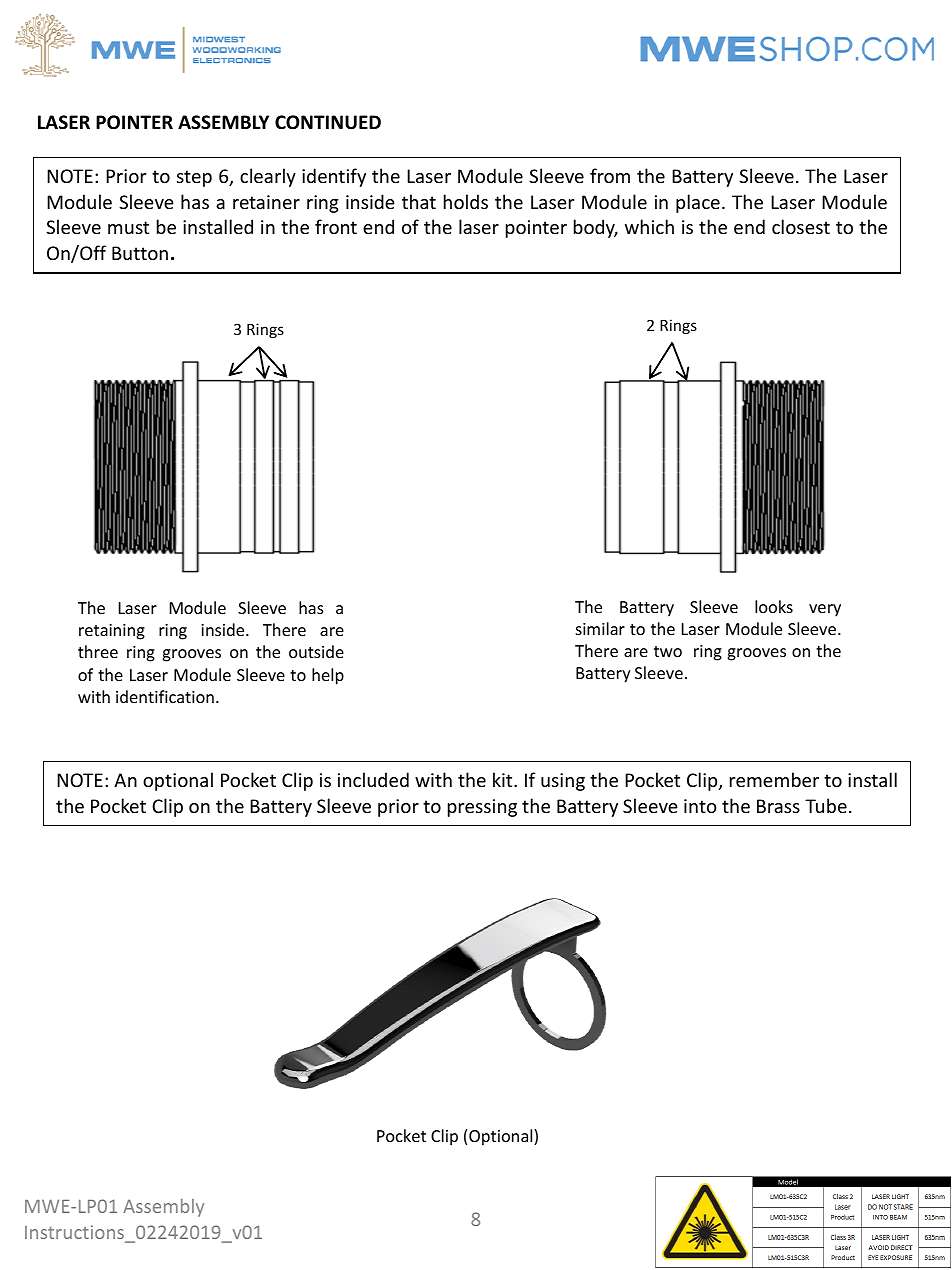 Image resolution: width=952 pixels, height=1270 pixels. I want to click on remember, so click(774, 779).
